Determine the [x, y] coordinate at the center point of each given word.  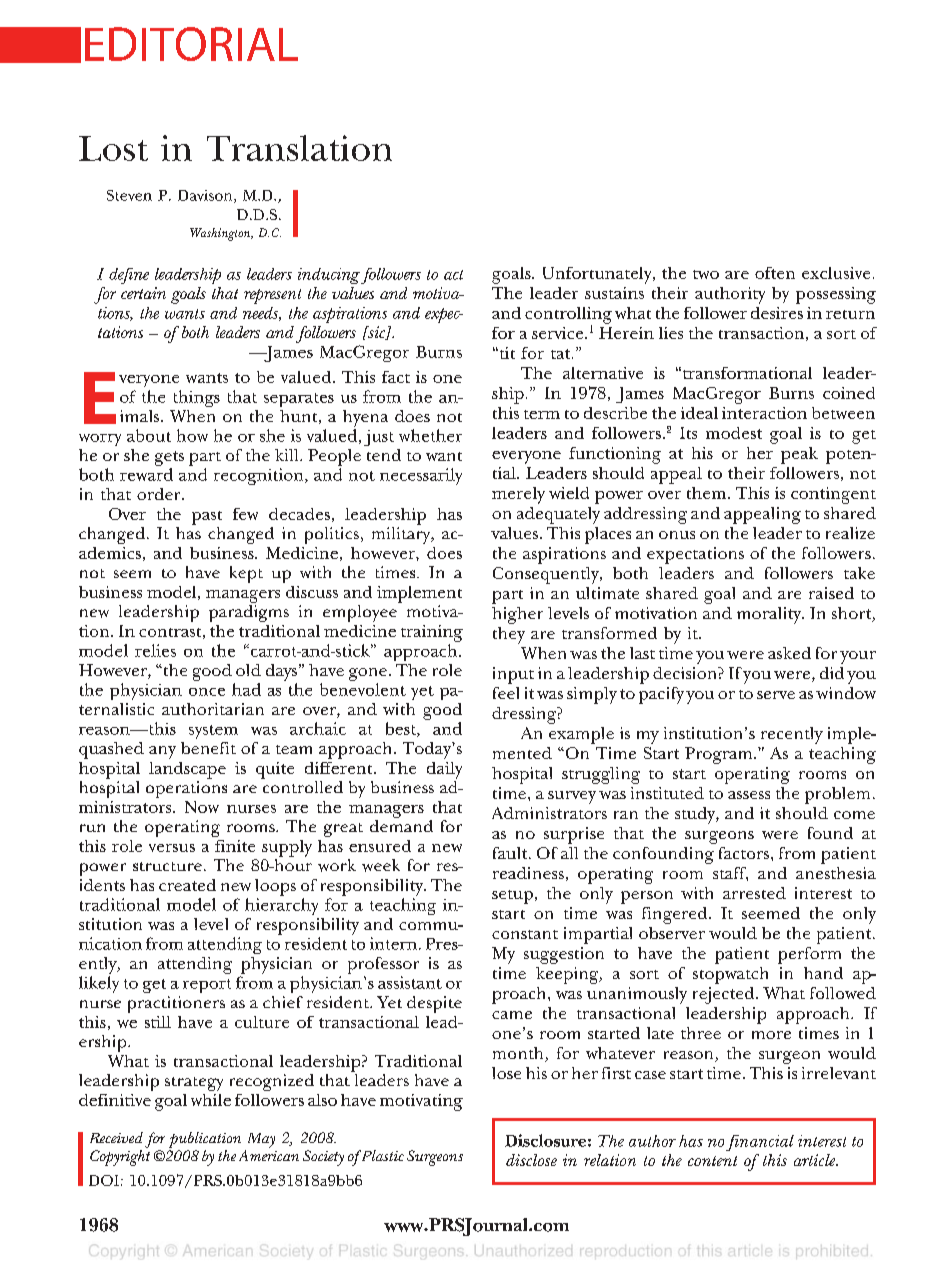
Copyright [120, 1158]
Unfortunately [598, 275]
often [775, 273]
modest [734, 433]
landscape [187, 770]
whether [430, 435]
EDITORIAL [191, 44]
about [149, 435]
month [519, 1054]
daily [444, 770]
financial [760, 1143]
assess [749, 795]
